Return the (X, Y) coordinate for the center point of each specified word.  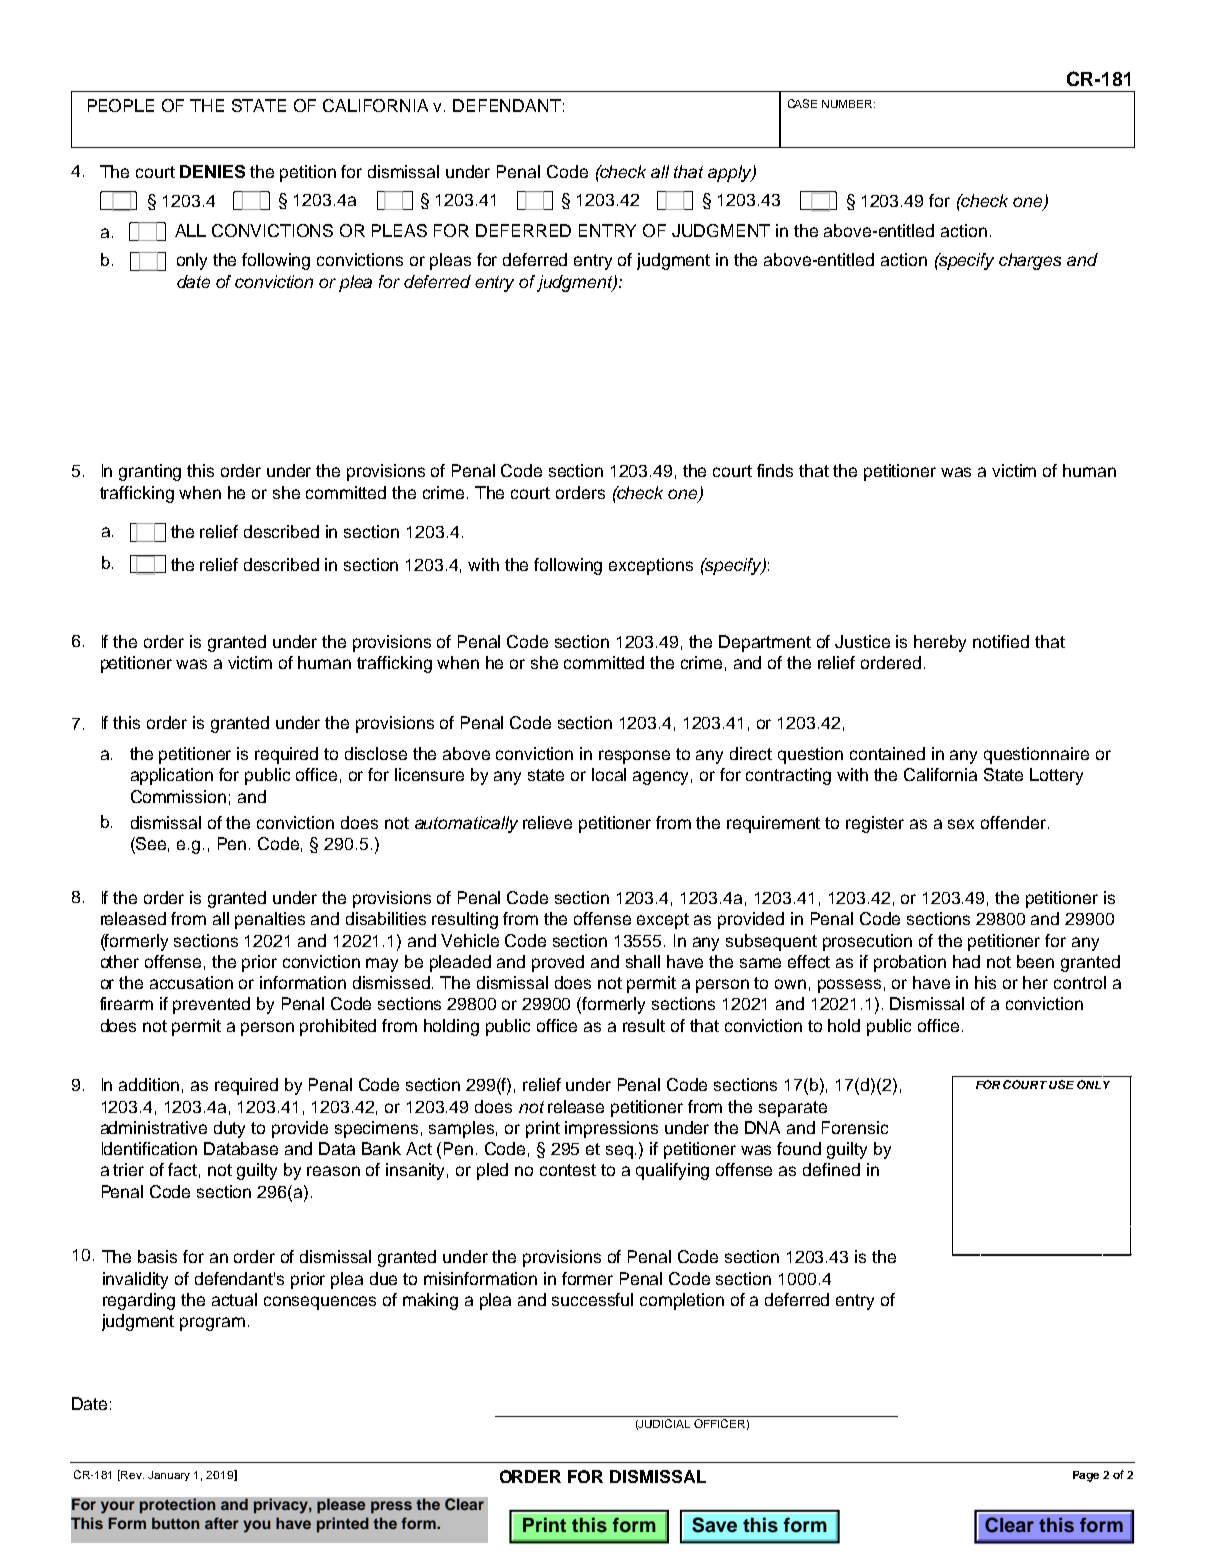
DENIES (212, 171)
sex (961, 824)
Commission (178, 796)
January (169, 1476)
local (609, 774)
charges (1030, 261)
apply (731, 173)
